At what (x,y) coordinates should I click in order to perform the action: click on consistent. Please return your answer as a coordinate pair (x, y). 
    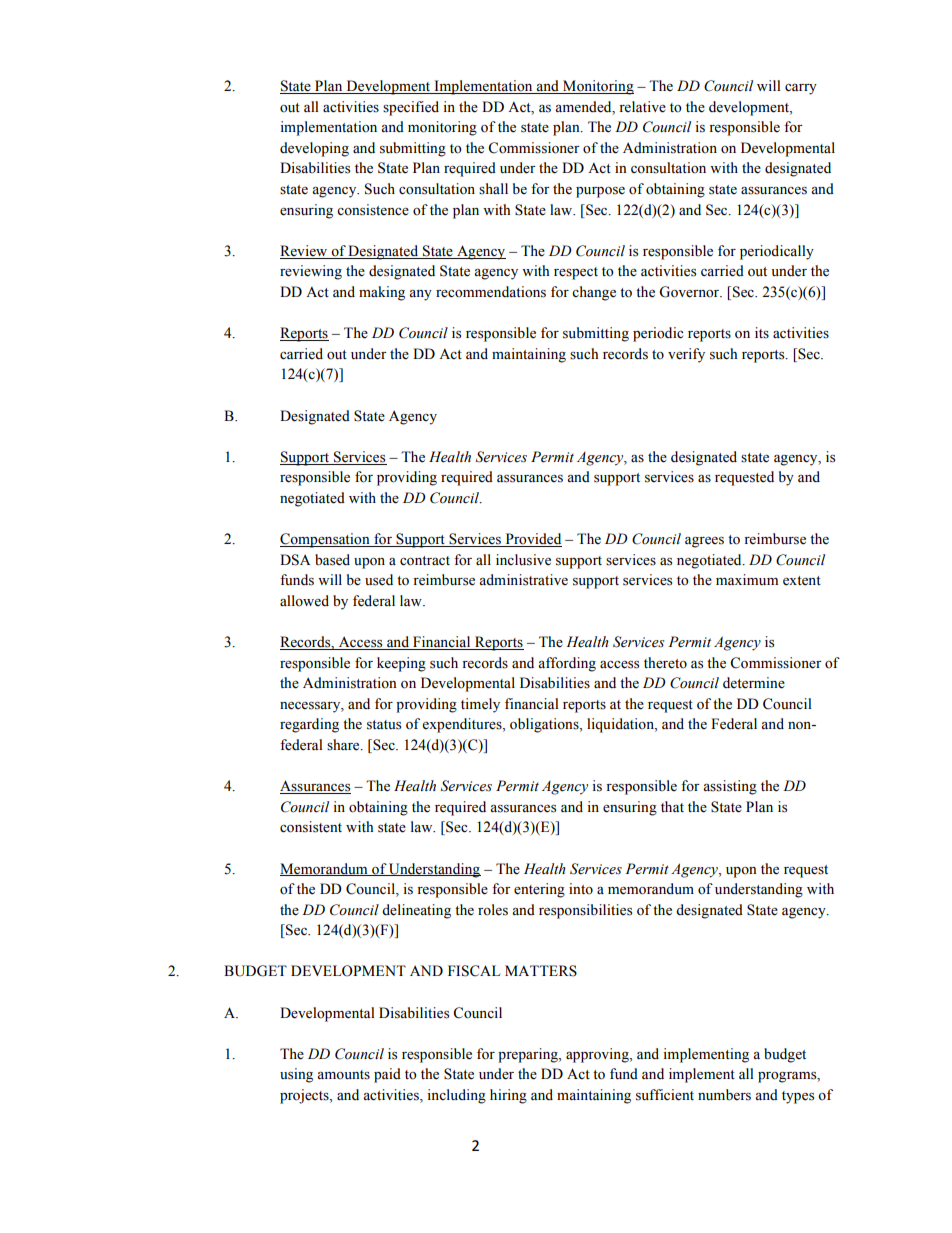
    Looking at the image, I should click on (311, 827).
